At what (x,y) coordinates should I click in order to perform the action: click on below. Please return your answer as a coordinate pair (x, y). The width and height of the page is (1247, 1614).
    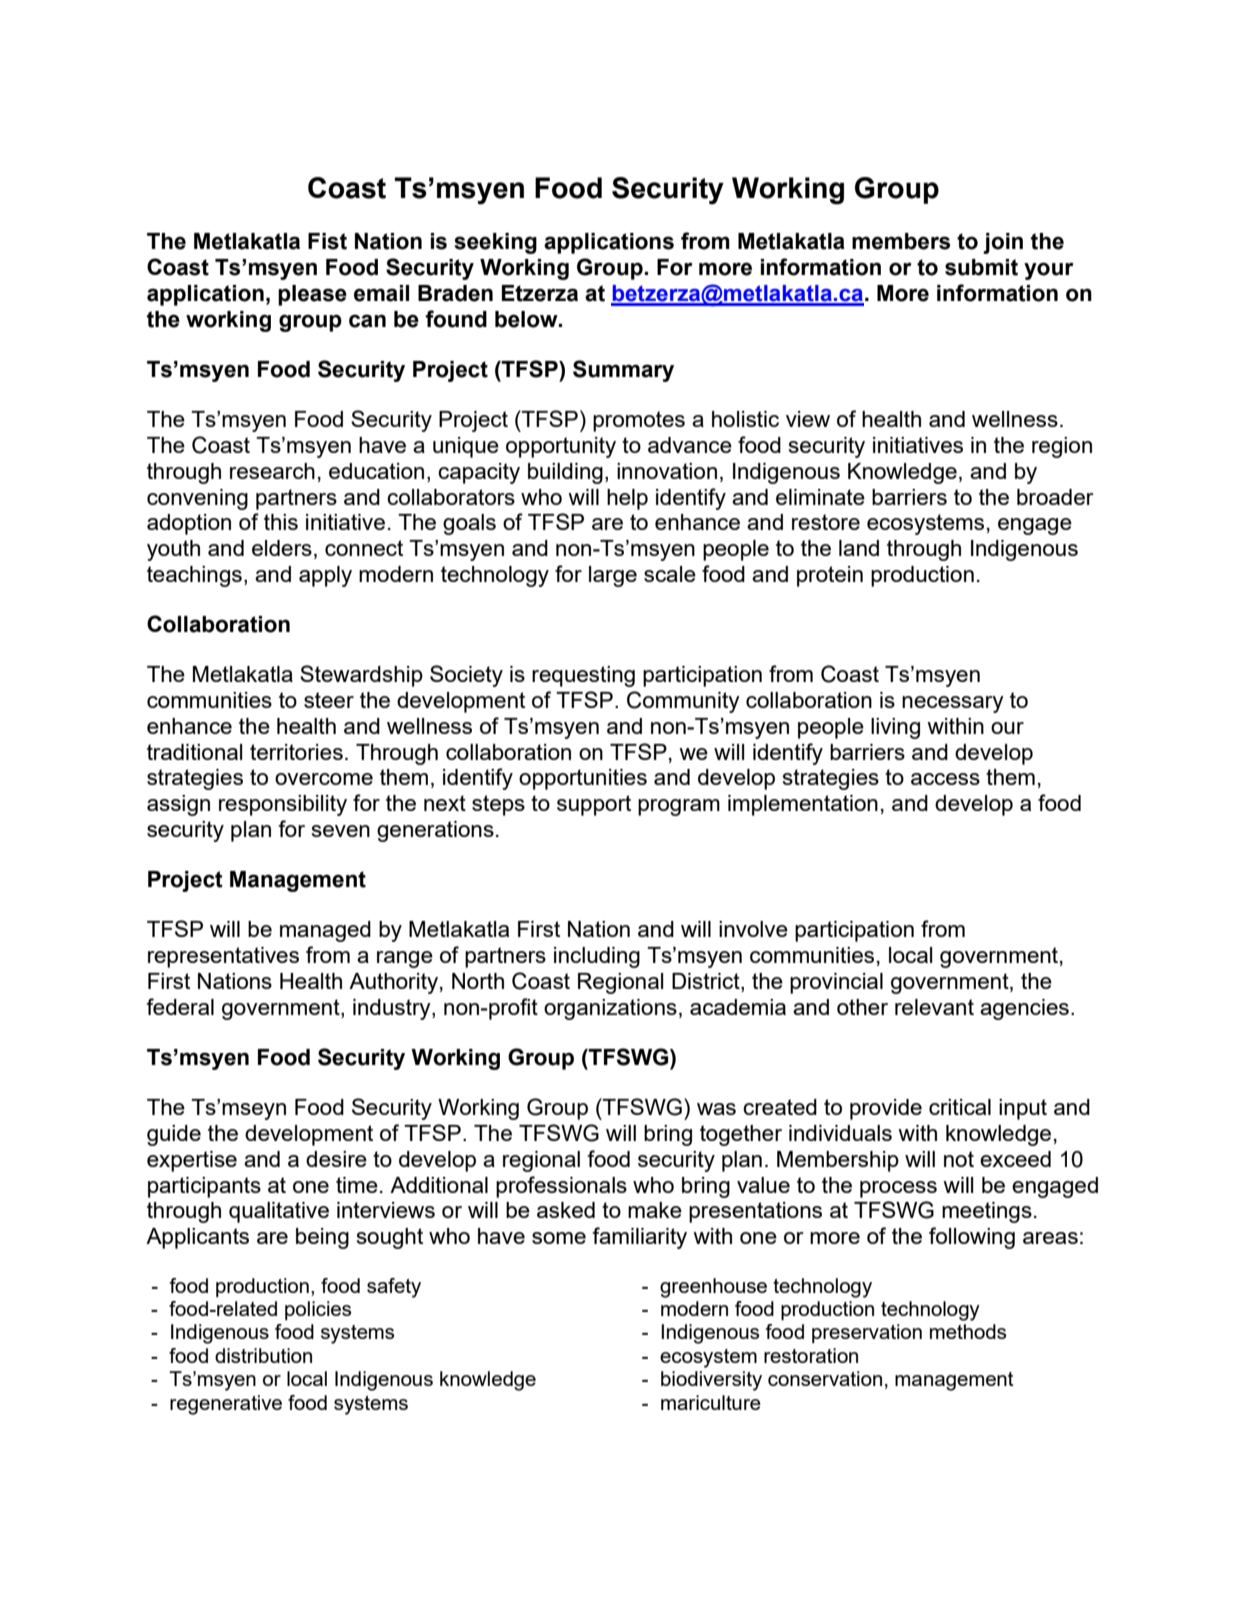
    Looking at the image, I should click on (527, 319).
